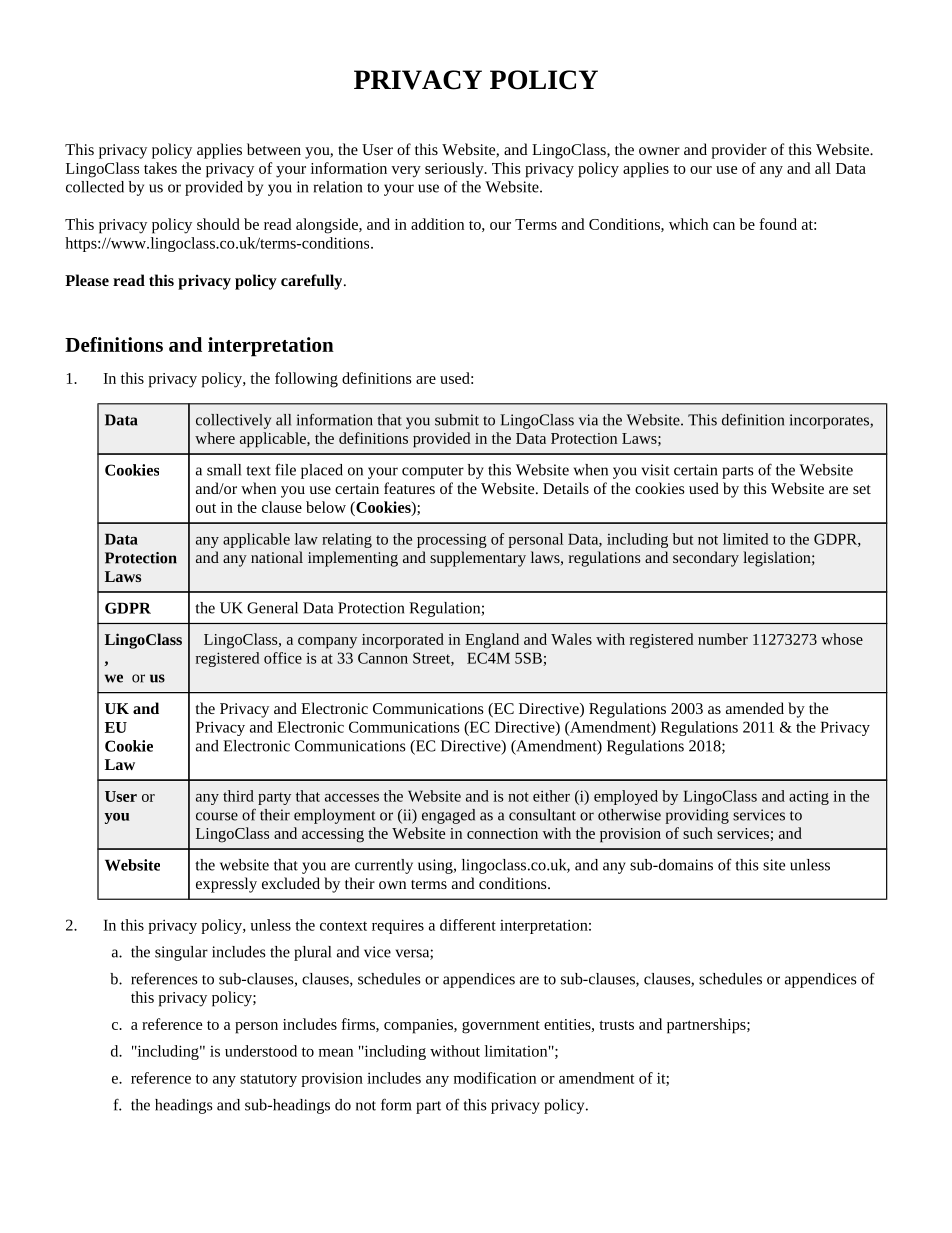 This document has width=952, height=1233. What do you see at coordinates (656, 470) in the document?
I see `visit` at bounding box center [656, 470].
